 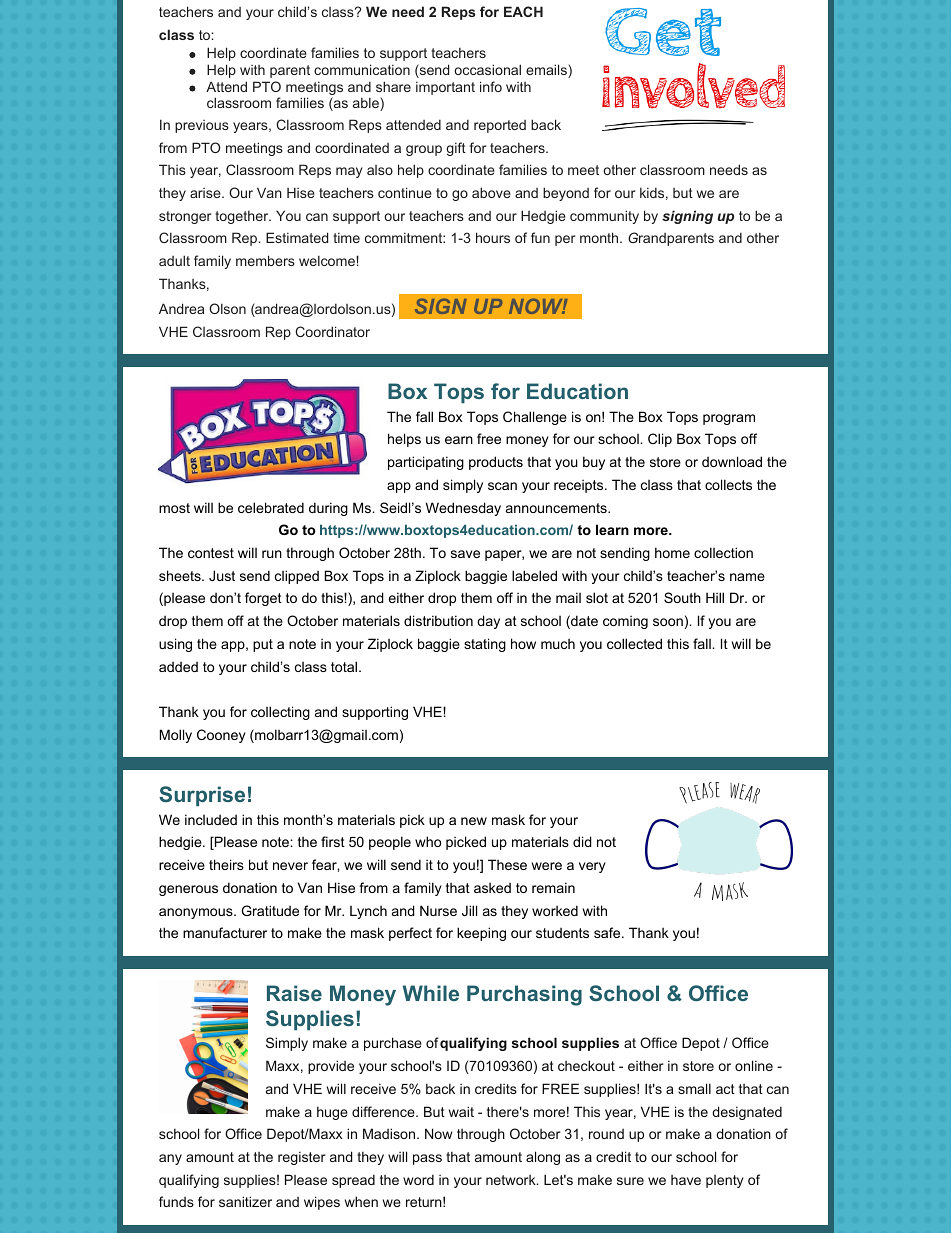 What do you see at coordinates (493, 237) in the screenshot?
I see `hours` at bounding box center [493, 237].
